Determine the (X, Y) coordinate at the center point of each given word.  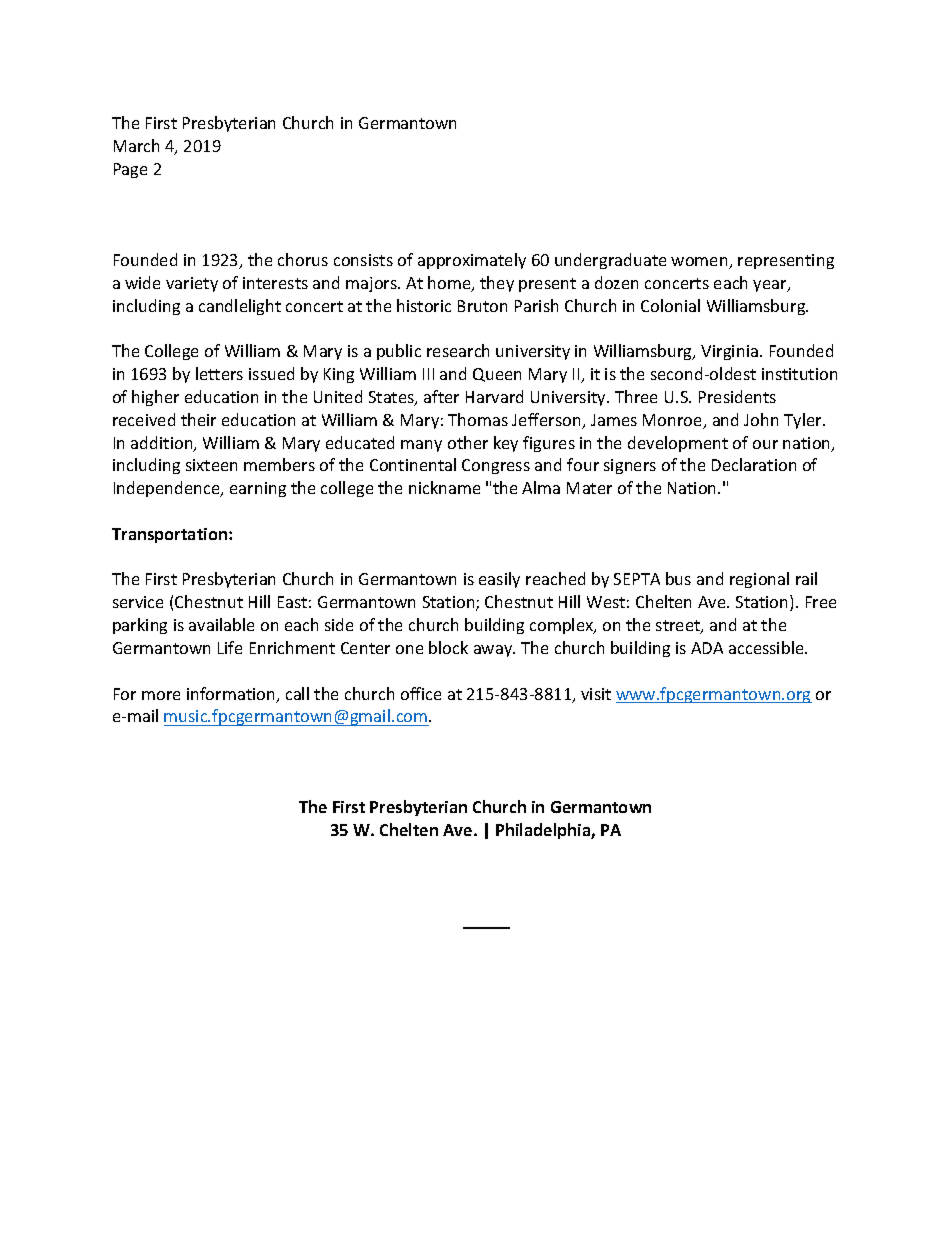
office (421, 693)
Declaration (754, 464)
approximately (472, 261)
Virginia (729, 352)
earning (258, 489)
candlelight (240, 307)
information (232, 695)
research (458, 350)
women (700, 263)
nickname (444, 487)
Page (130, 170)
